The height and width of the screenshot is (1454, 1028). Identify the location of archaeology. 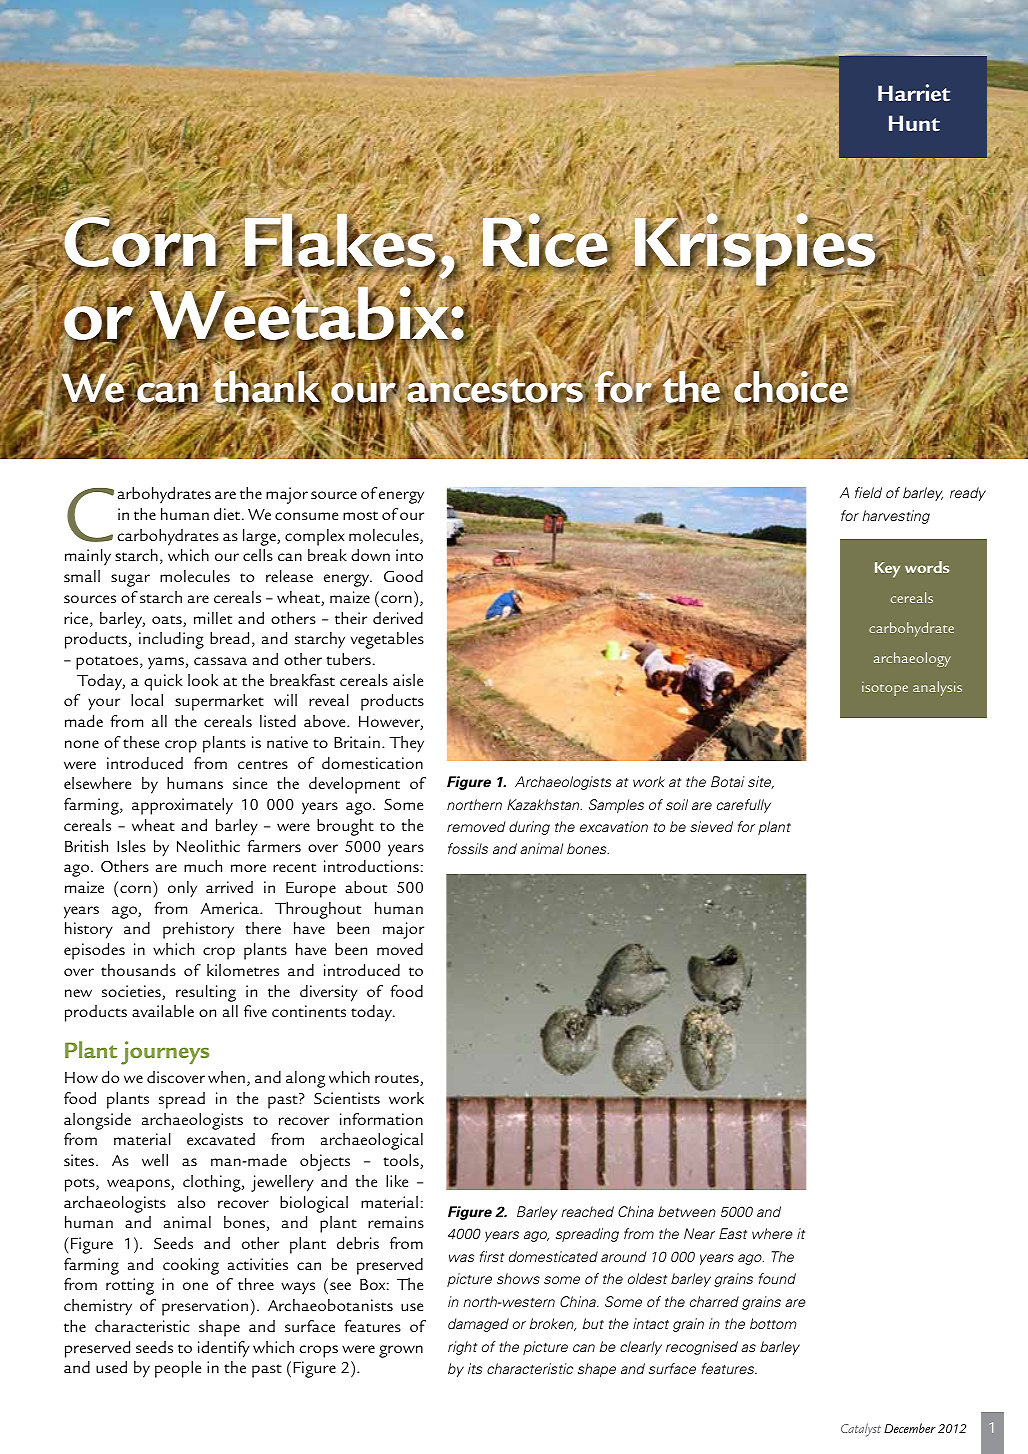
(912, 659).
